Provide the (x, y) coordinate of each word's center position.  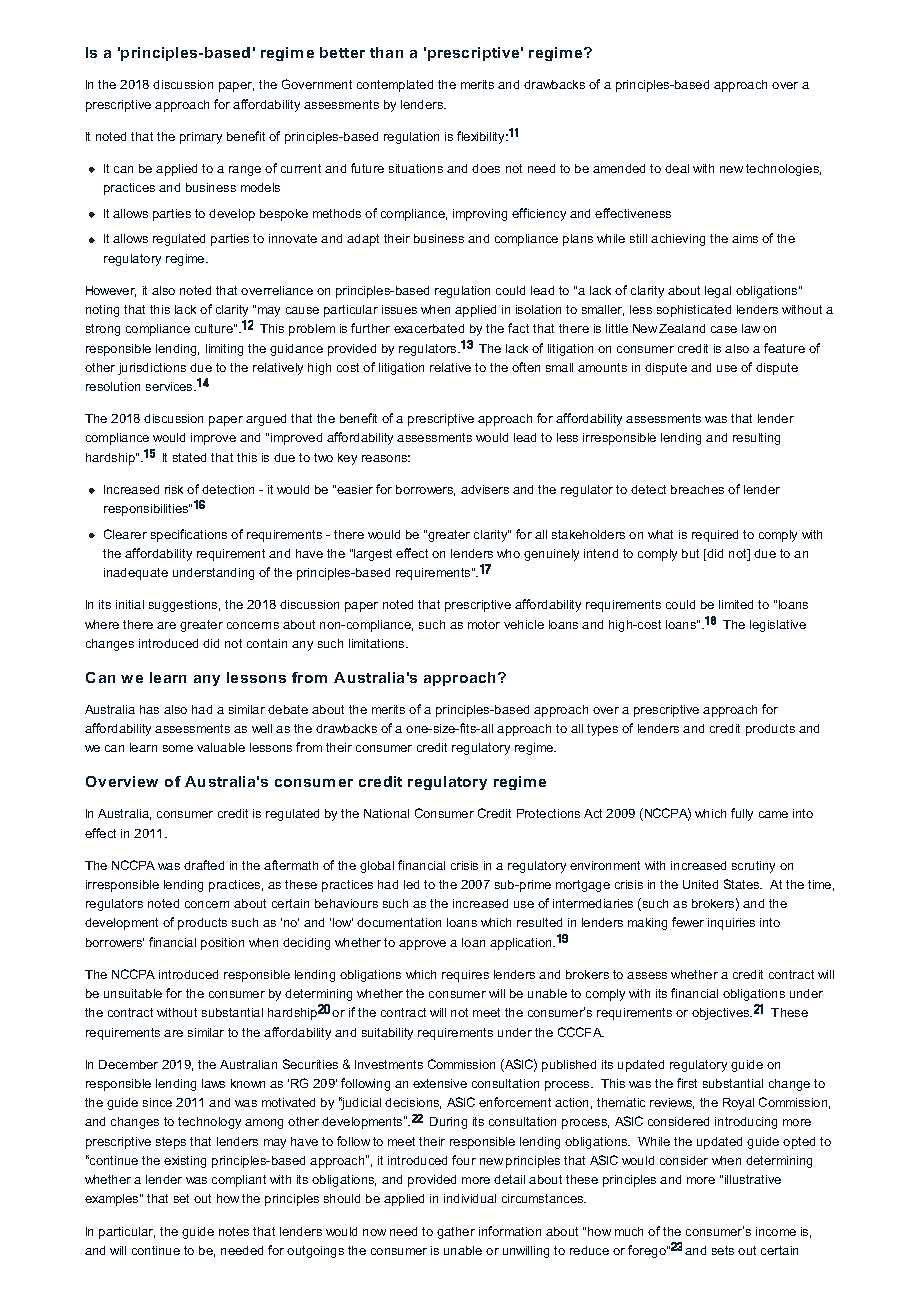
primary (201, 138)
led (411, 884)
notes (234, 1231)
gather (456, 1233)
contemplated (395, 86)
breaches (697, 489)
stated (189, 457)
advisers (485, 489)
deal (677, 168)
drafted (204, 865)
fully (742, 814)
